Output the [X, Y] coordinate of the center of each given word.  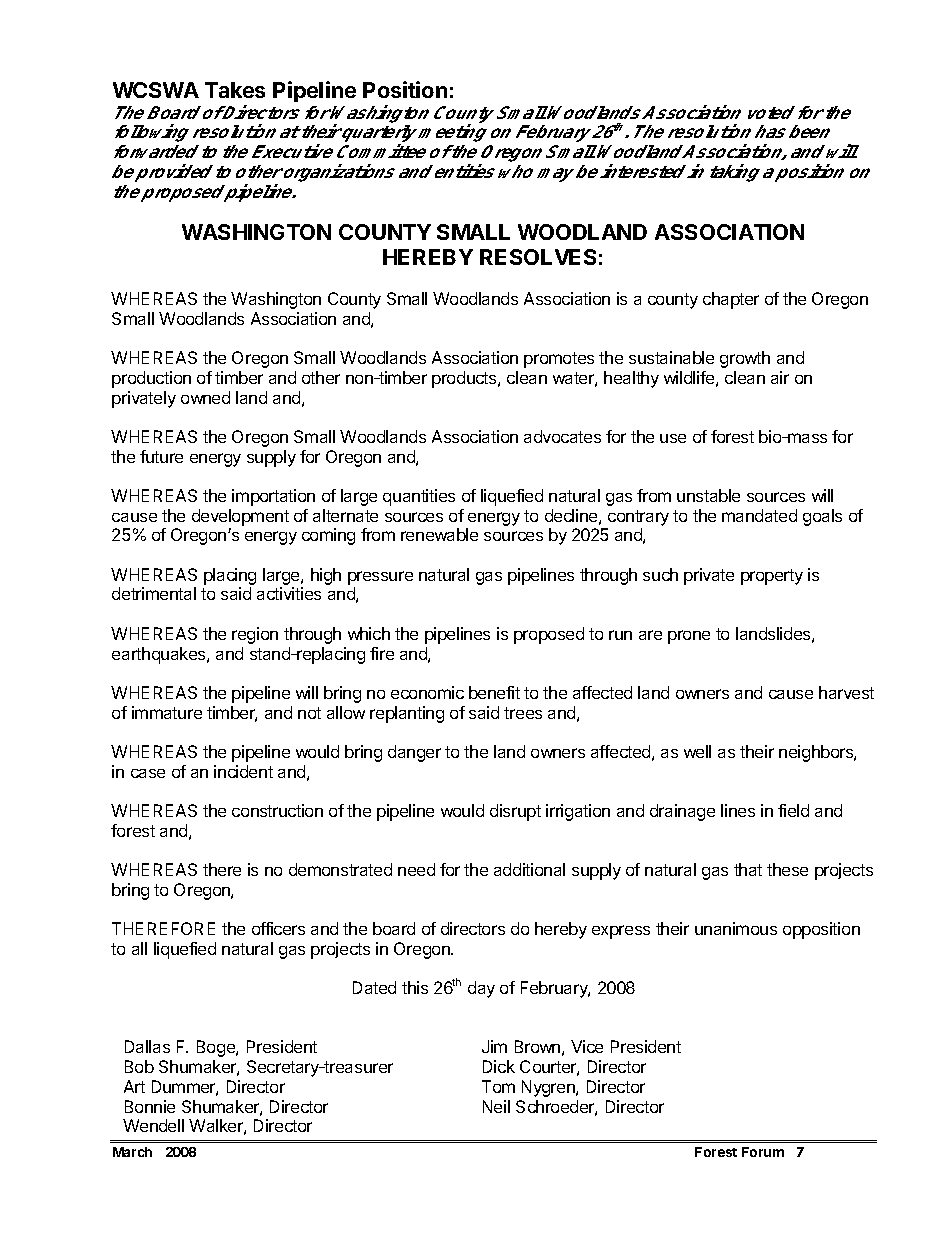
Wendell [153, 1125]
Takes [235, 90]
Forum [763, 1152]
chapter [731, 300]
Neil [496, 1106]
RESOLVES [538, 257]
